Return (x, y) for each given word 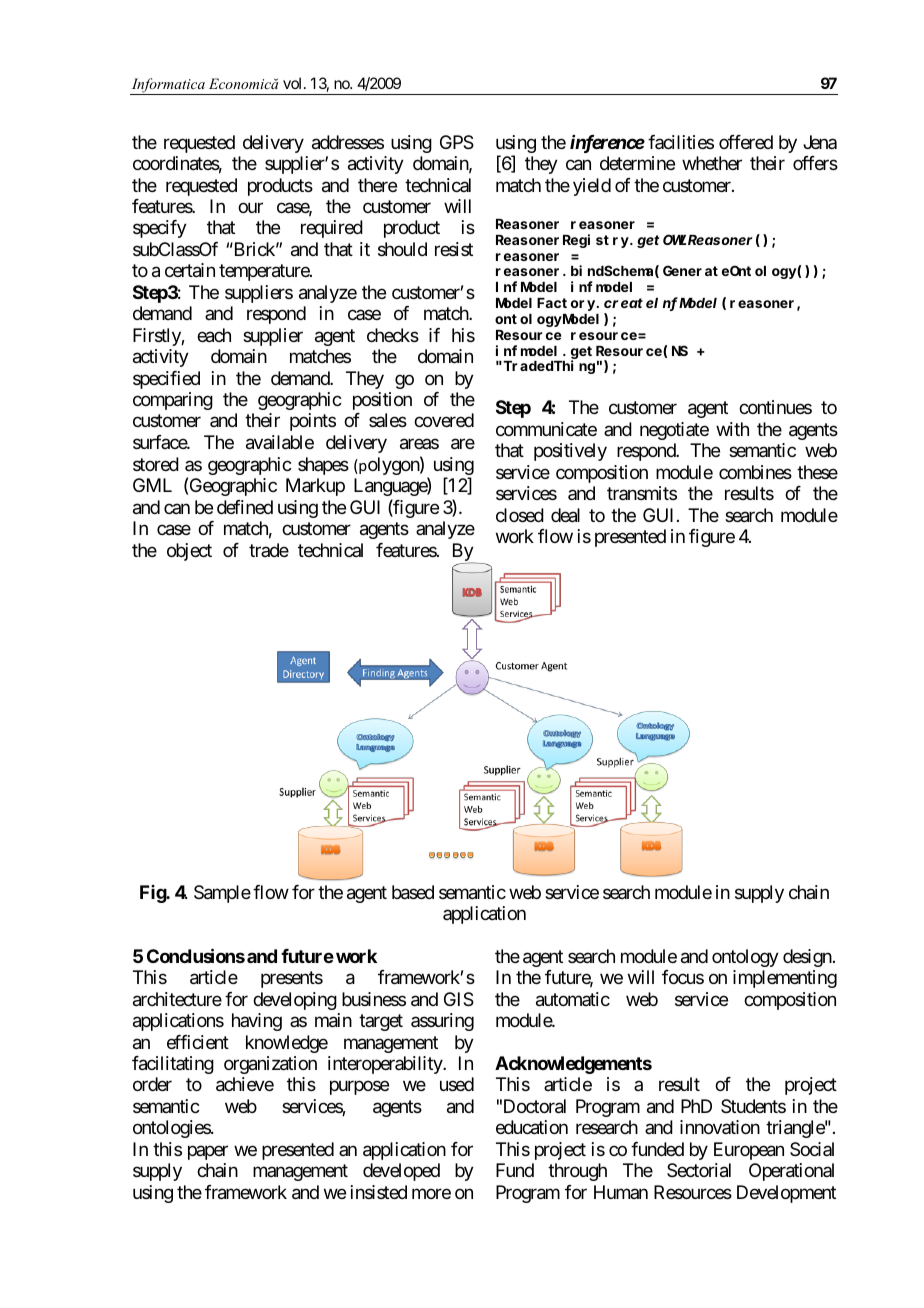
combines (755, 472)
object (189, 552)
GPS (457, 142)
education (532, 1127)
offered (746, 142)
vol (294, 83)
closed (520, 515)
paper (208, 1152)
